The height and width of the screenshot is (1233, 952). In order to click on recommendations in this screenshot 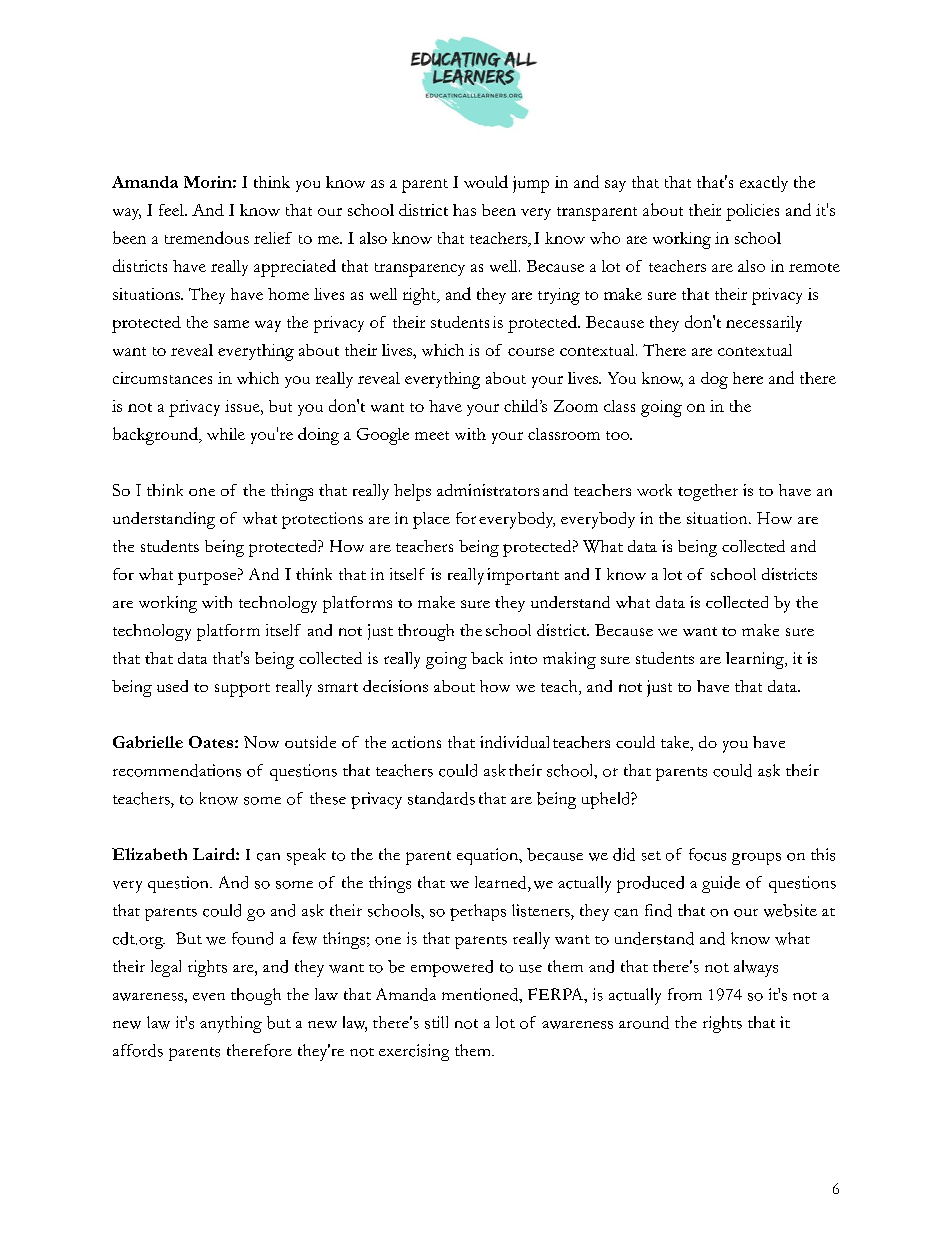, I will do `click(177, 770)`.
